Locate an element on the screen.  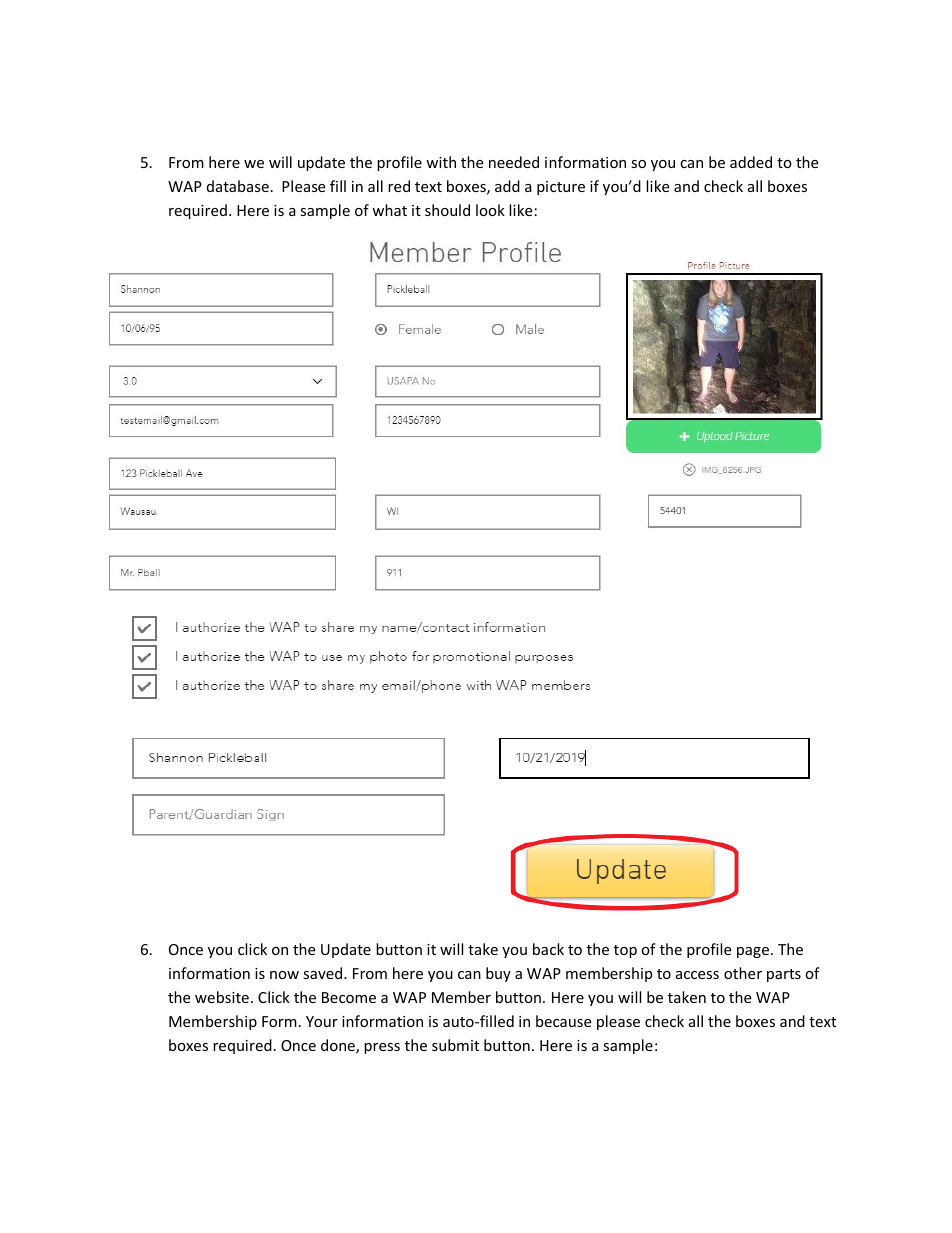
look is located at coordinates (490, 210).
